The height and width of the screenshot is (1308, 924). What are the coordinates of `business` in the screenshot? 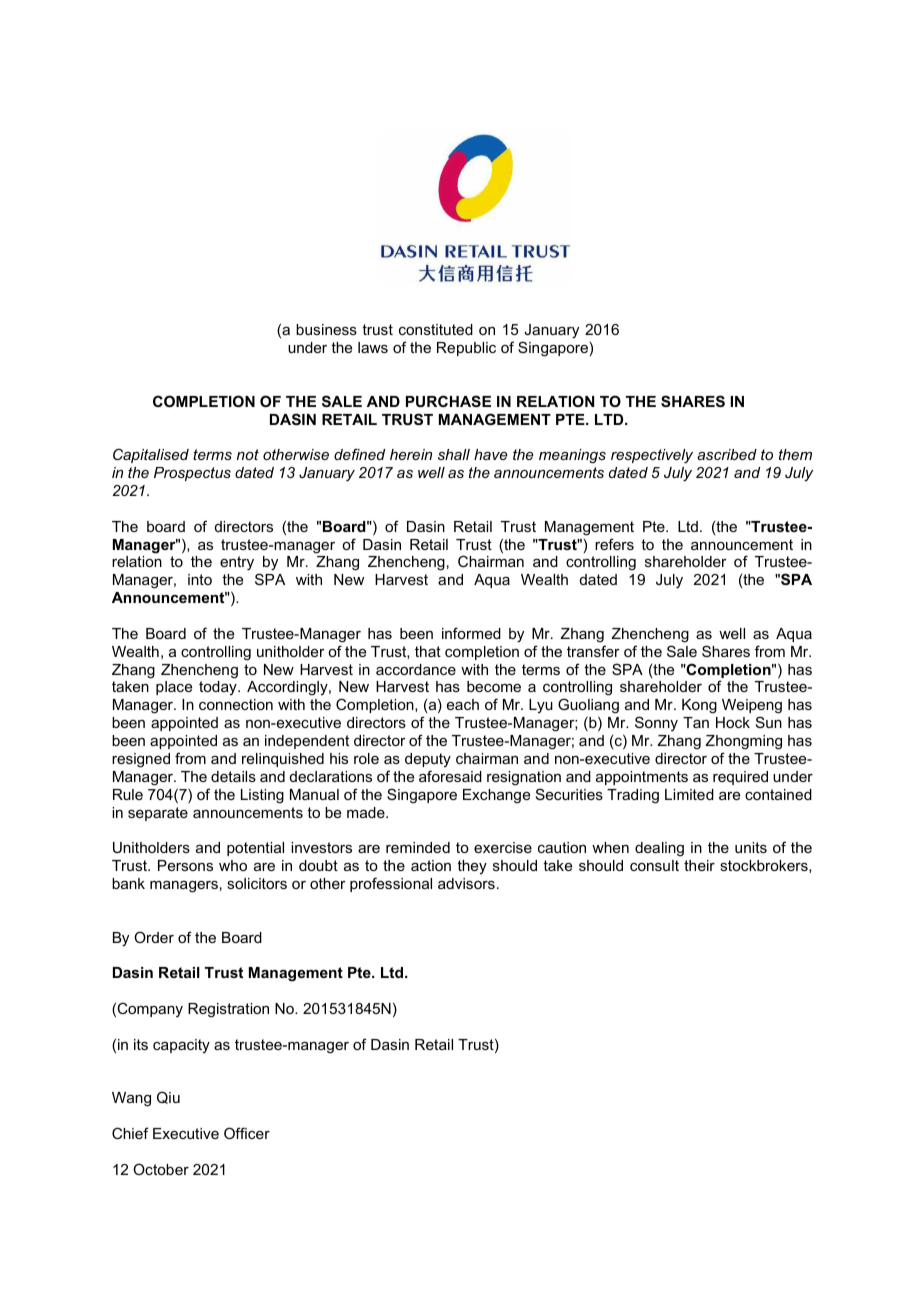 It's located at (326, 329).
